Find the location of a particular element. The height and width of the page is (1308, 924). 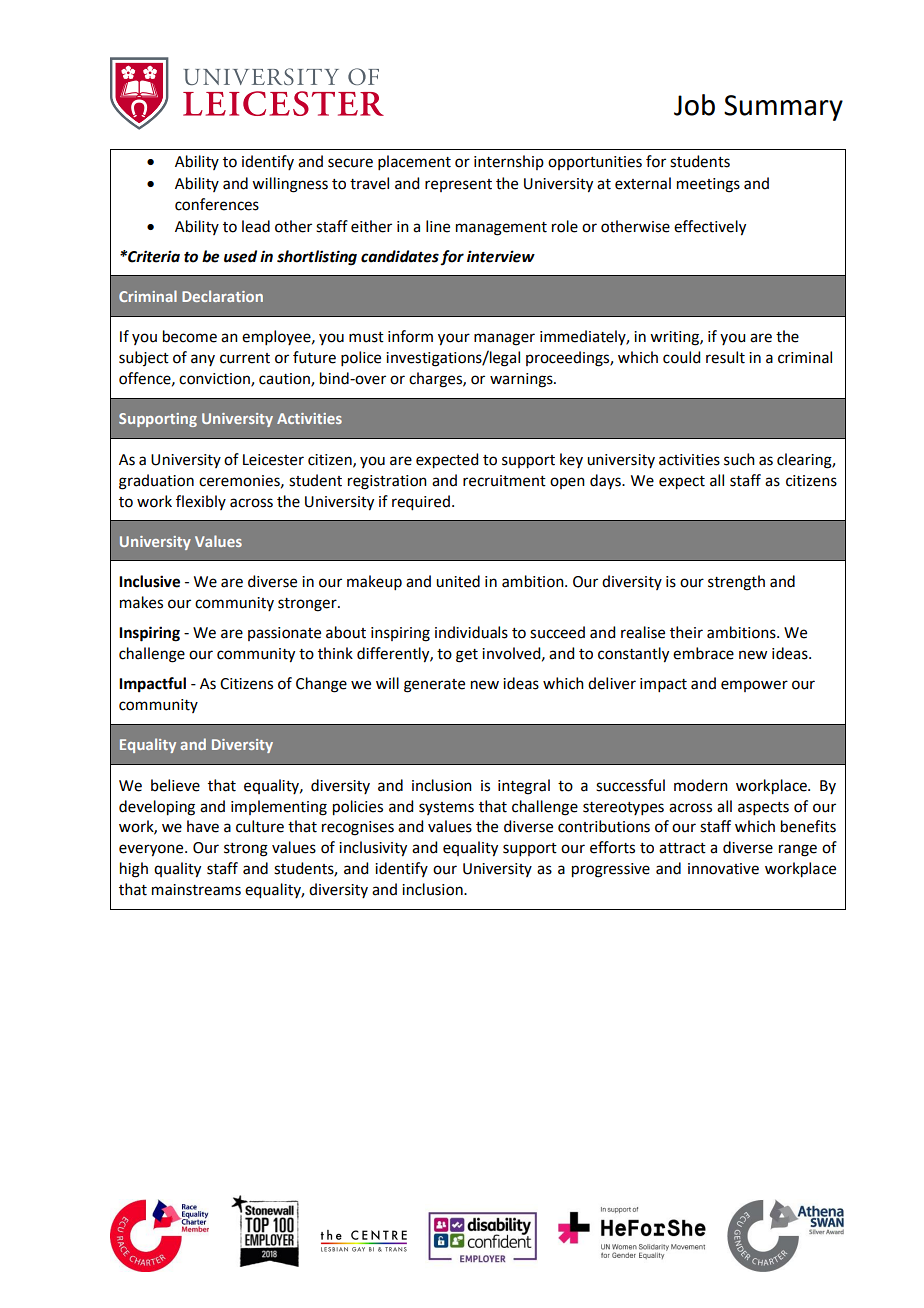

generate is located at coordinates (434, 686).
